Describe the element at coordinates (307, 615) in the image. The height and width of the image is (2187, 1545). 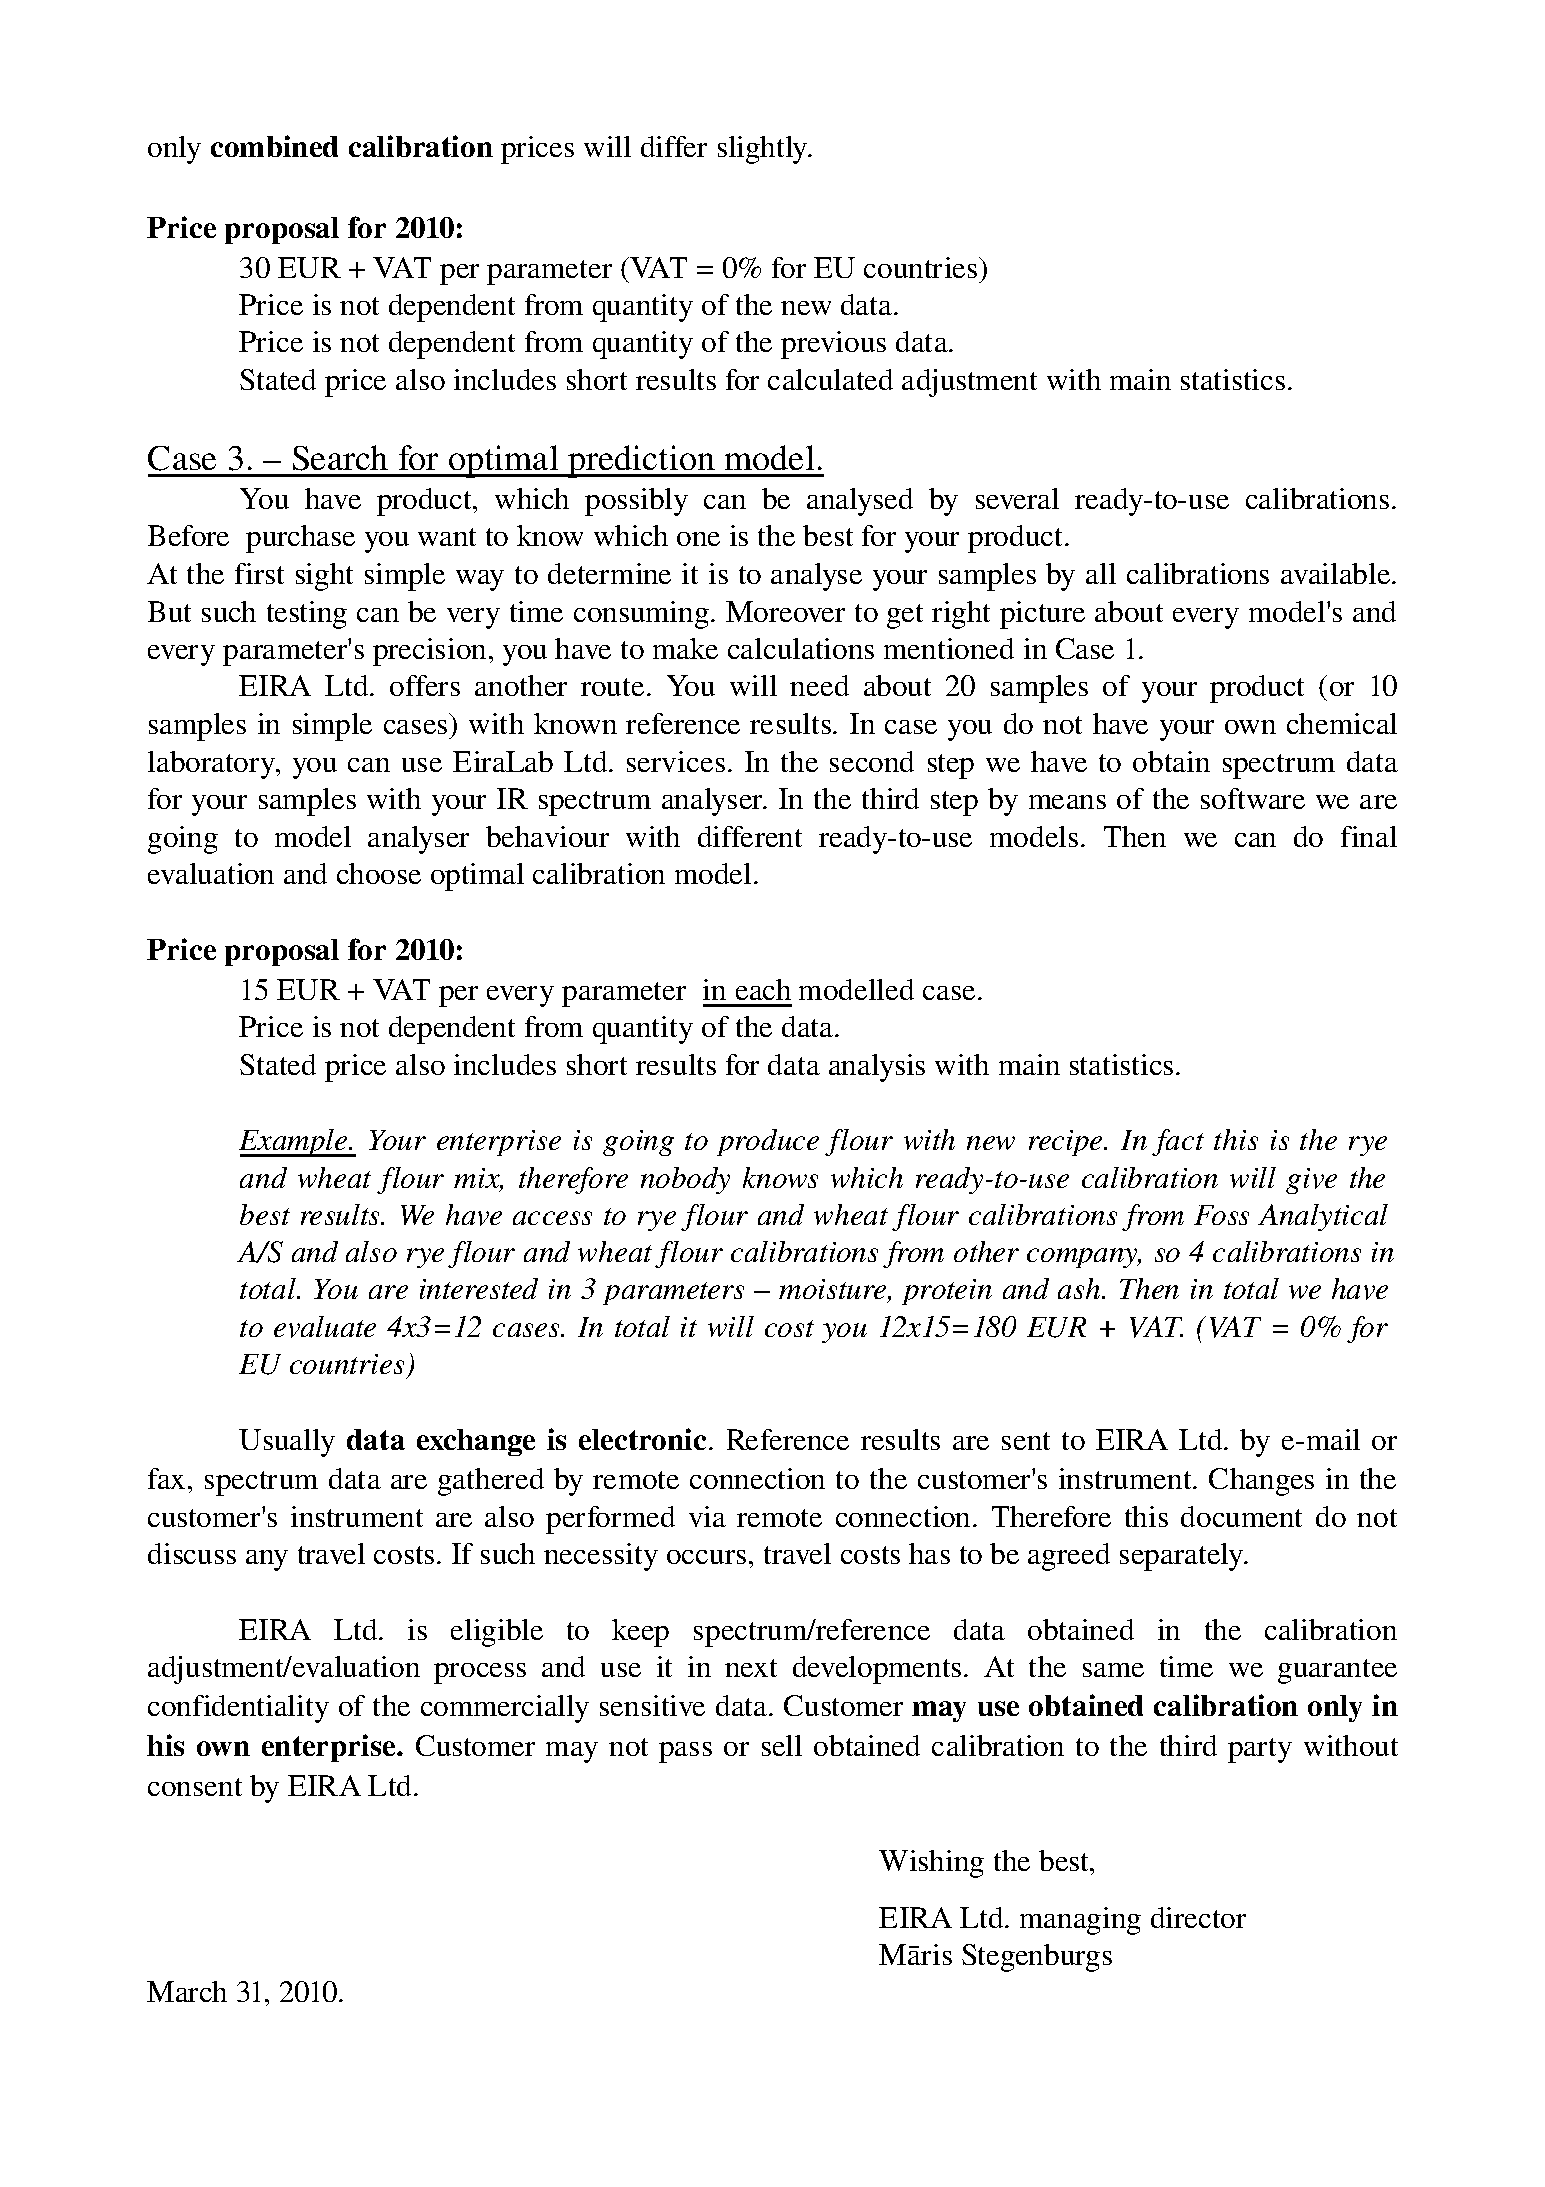
I see `testing` at that location.
